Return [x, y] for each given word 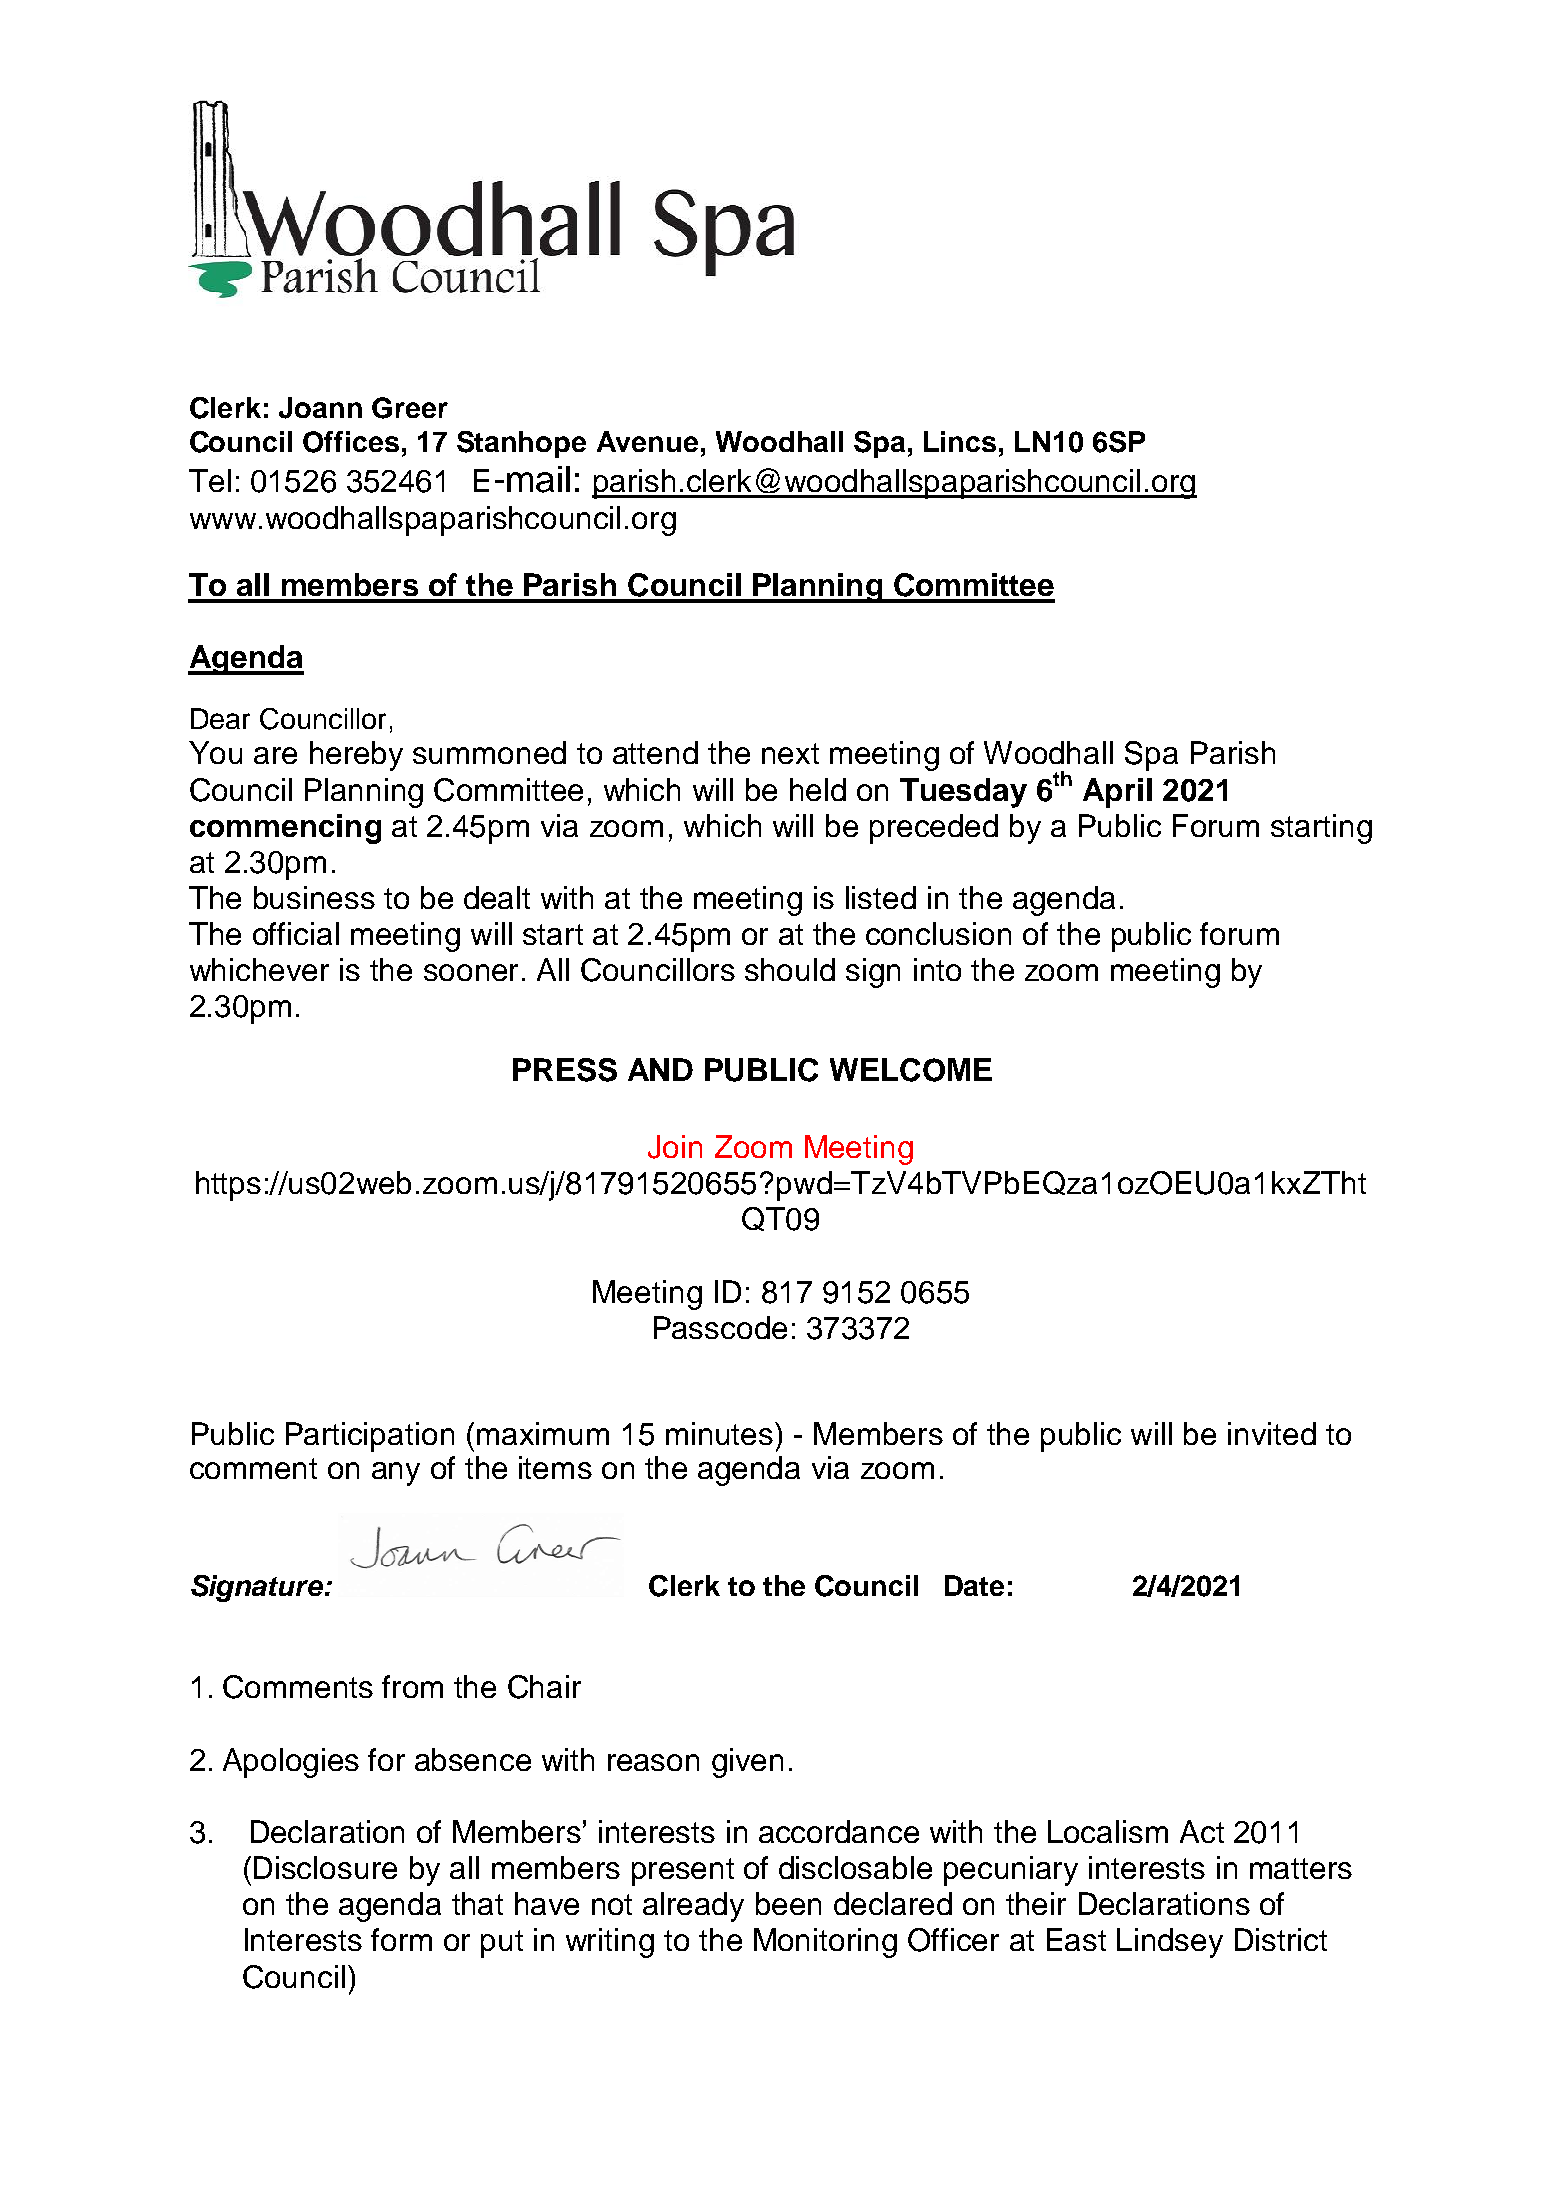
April [1117, 793]
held [818, 789]
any [396, 1474]
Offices [351, 442]
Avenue [647, 441]
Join [675, 1147]
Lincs [960, 441]
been [788, 1903]
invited [1272, 1433]
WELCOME [911, 1070]
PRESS [565, 1070]
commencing [285, 829]
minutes [719, 1433]
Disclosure [325, 1867]
